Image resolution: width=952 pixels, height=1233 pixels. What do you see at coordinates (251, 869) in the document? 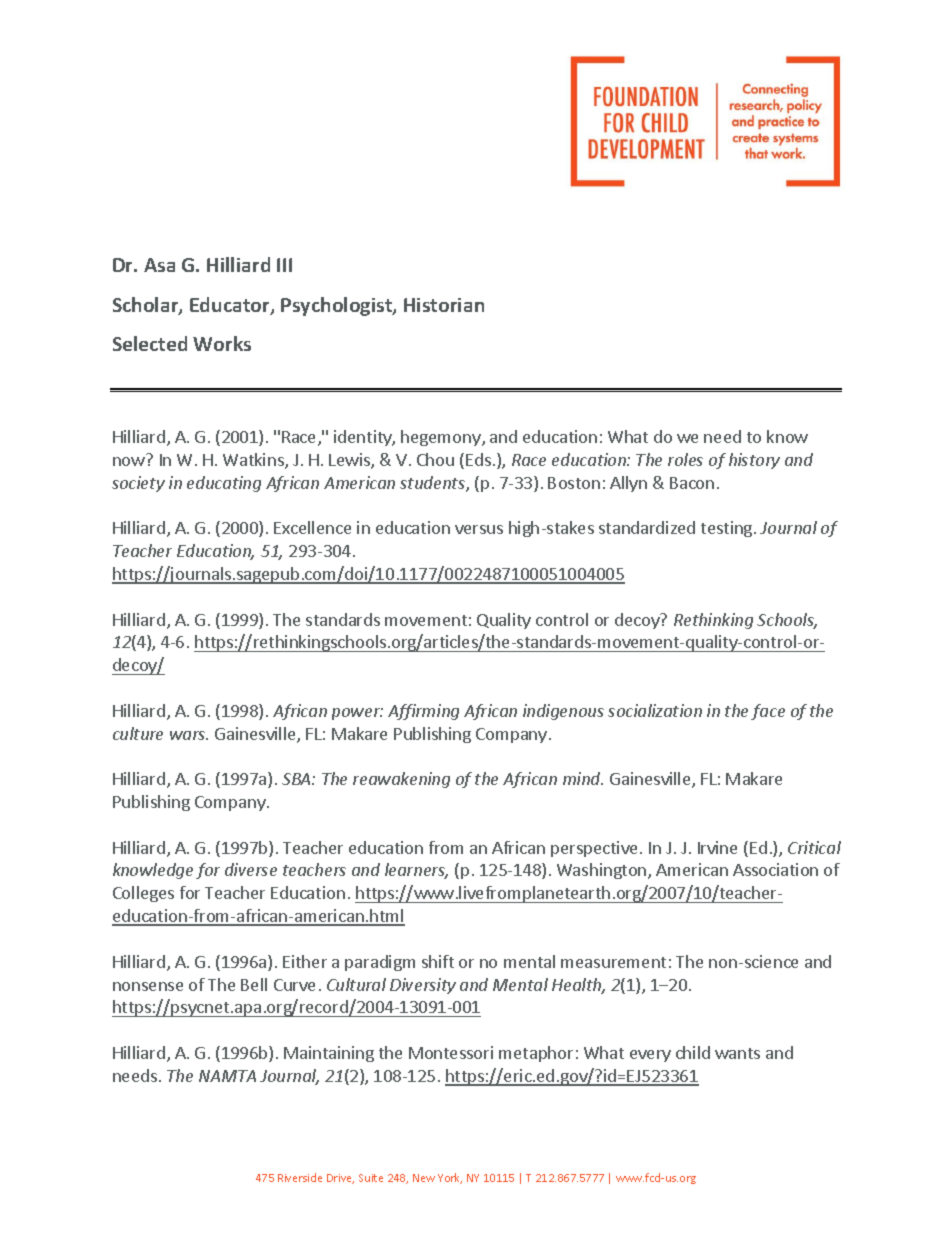
I see `diverse` at bounding box center [251, 869].
